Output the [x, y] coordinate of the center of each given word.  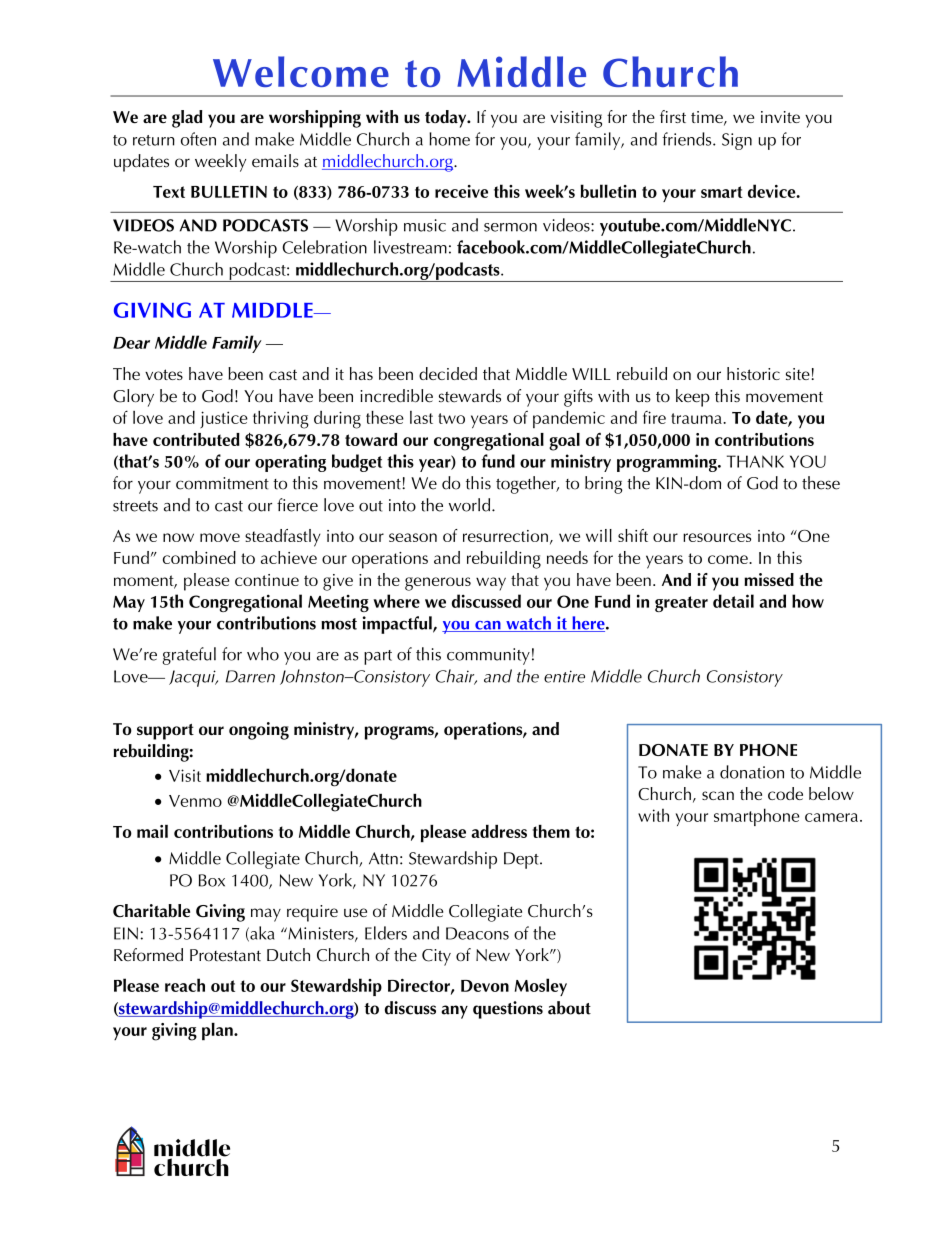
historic [753, 373]
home [449, 139]
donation [752, 772]
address [499, 831]
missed [769, 579]
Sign [737, 141]
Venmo [195, 801]
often [198, 139]
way [491, 584]
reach [185, 985]
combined [199, 557]
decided [448, 373]
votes [164, 374]
